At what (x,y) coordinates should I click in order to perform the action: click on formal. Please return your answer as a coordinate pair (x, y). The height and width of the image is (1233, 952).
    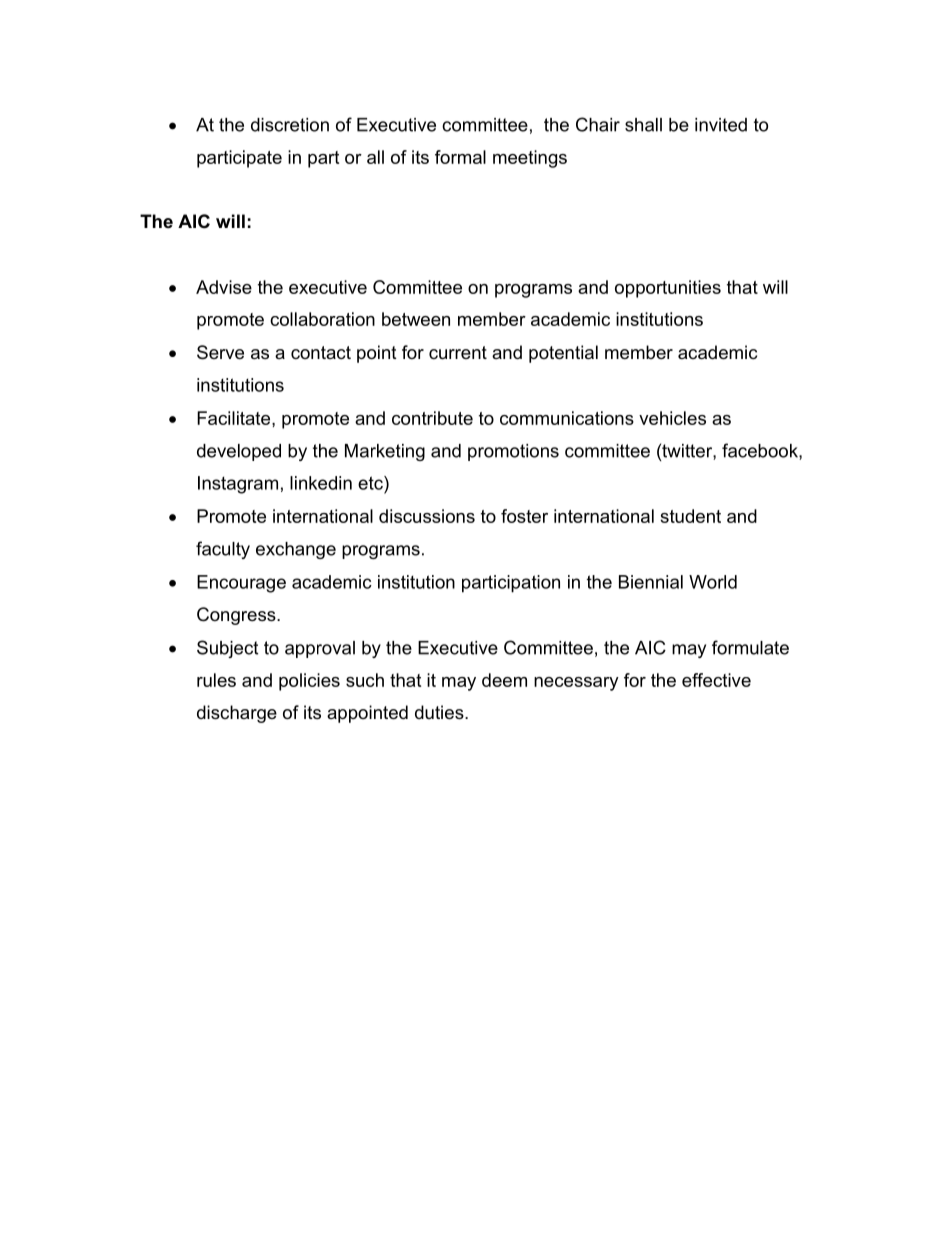
    Looking at the image, I should click on (460, 157).
